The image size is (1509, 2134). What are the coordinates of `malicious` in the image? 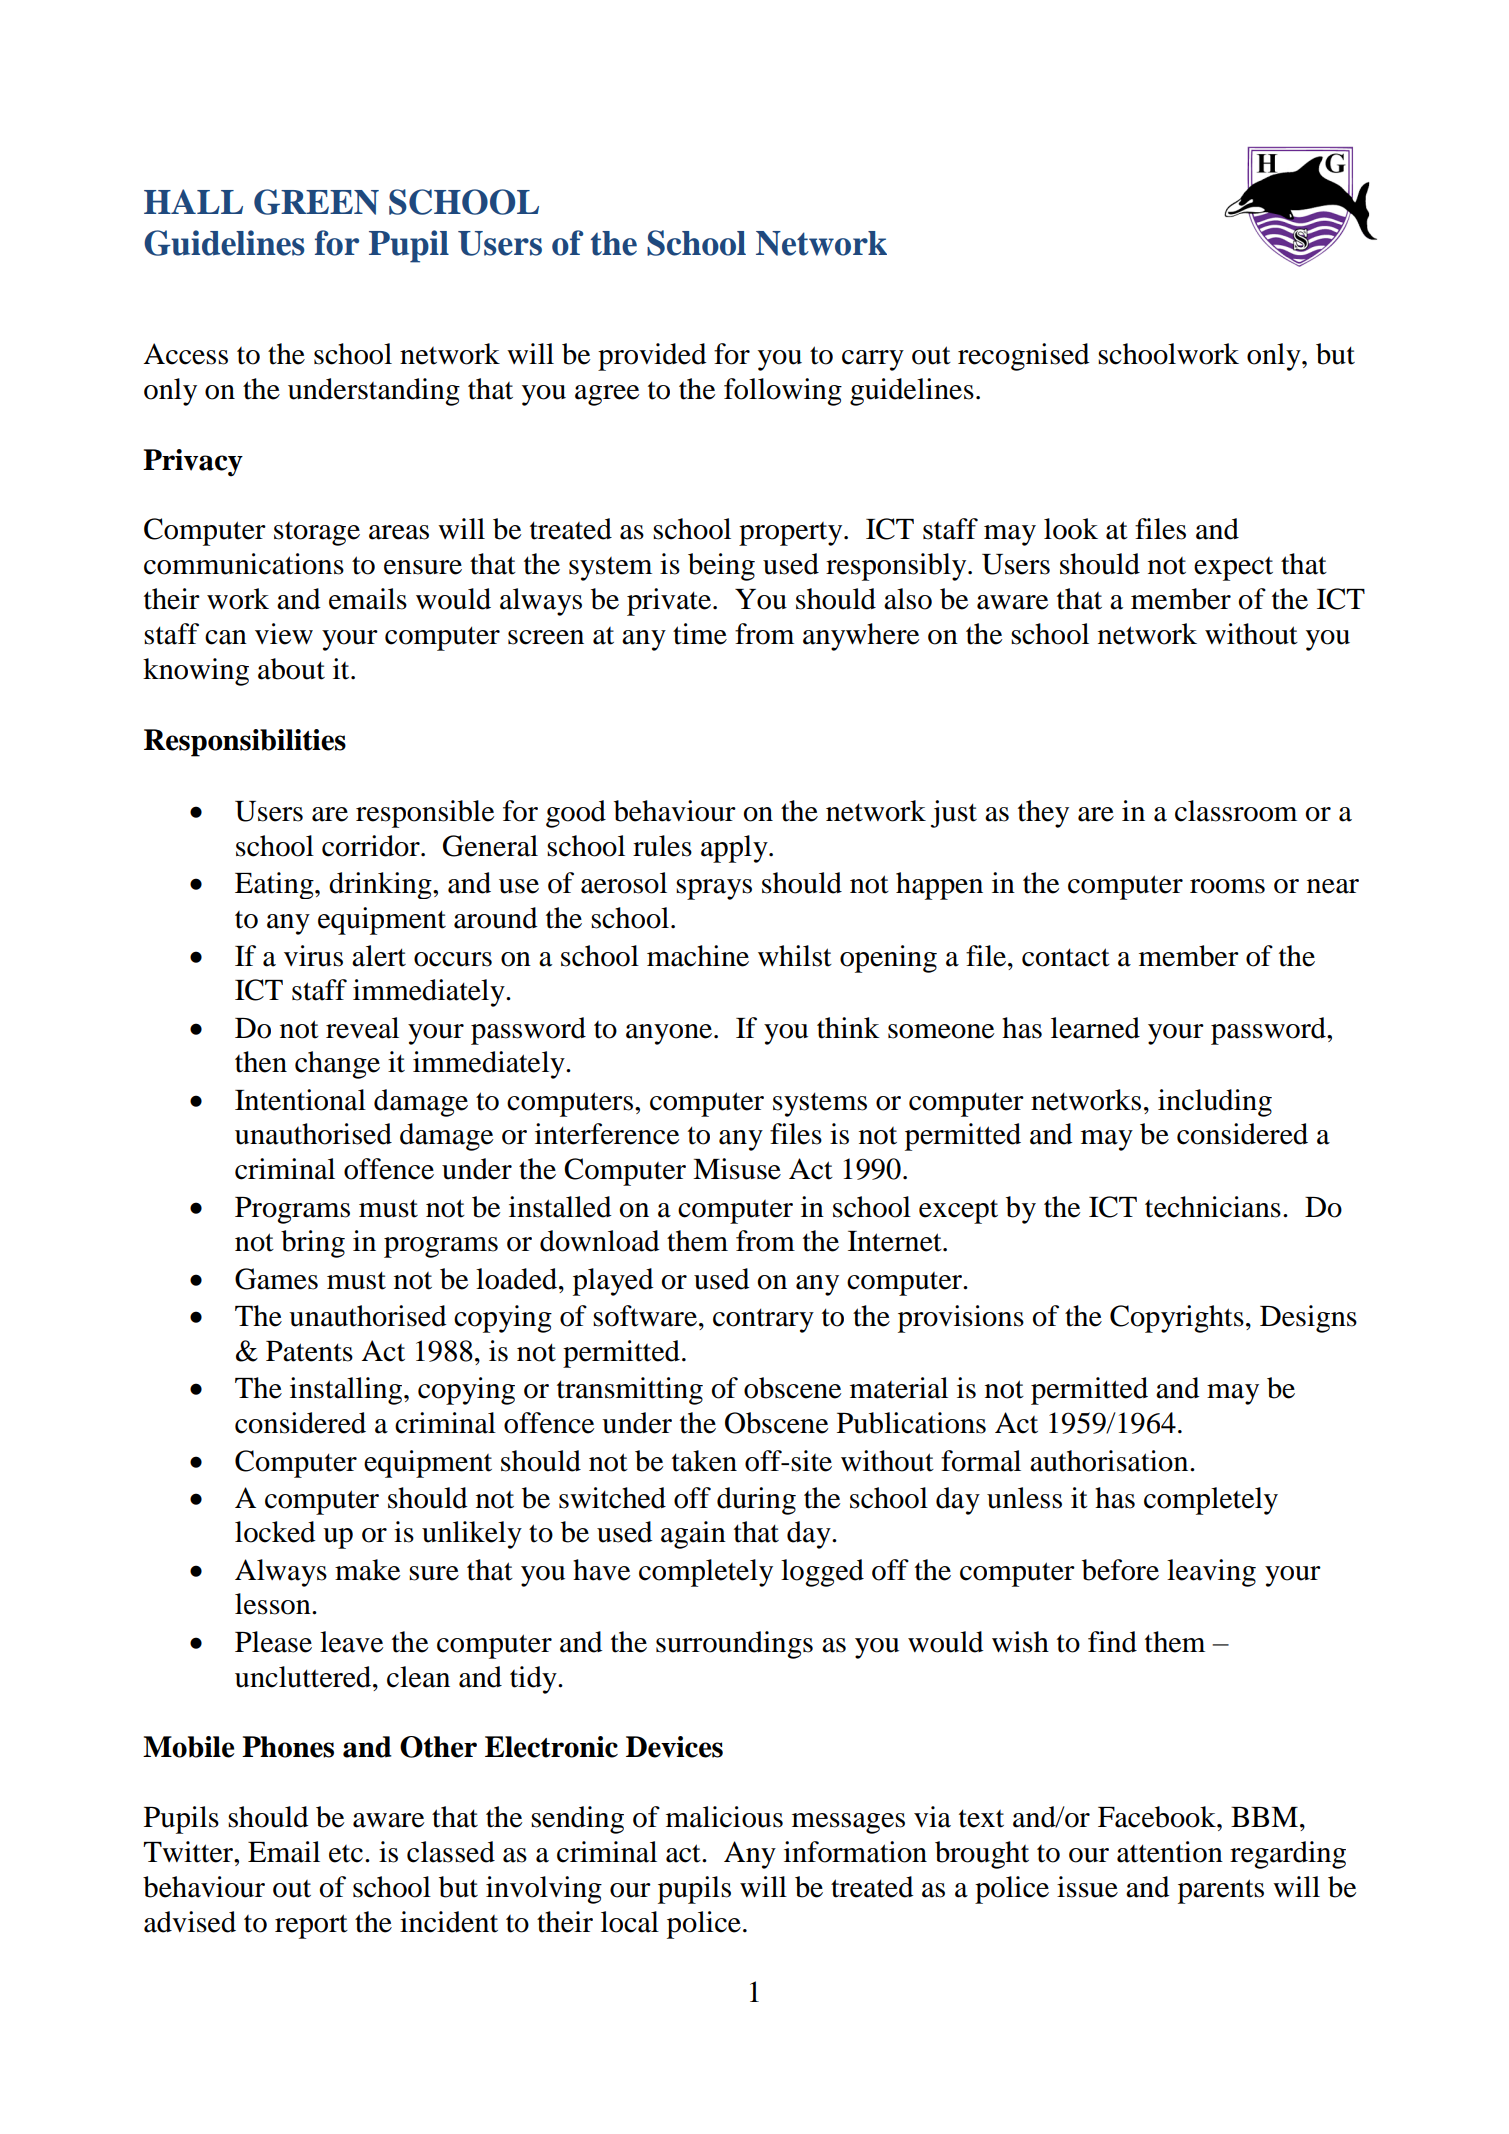 It's located at (724, 1817).
